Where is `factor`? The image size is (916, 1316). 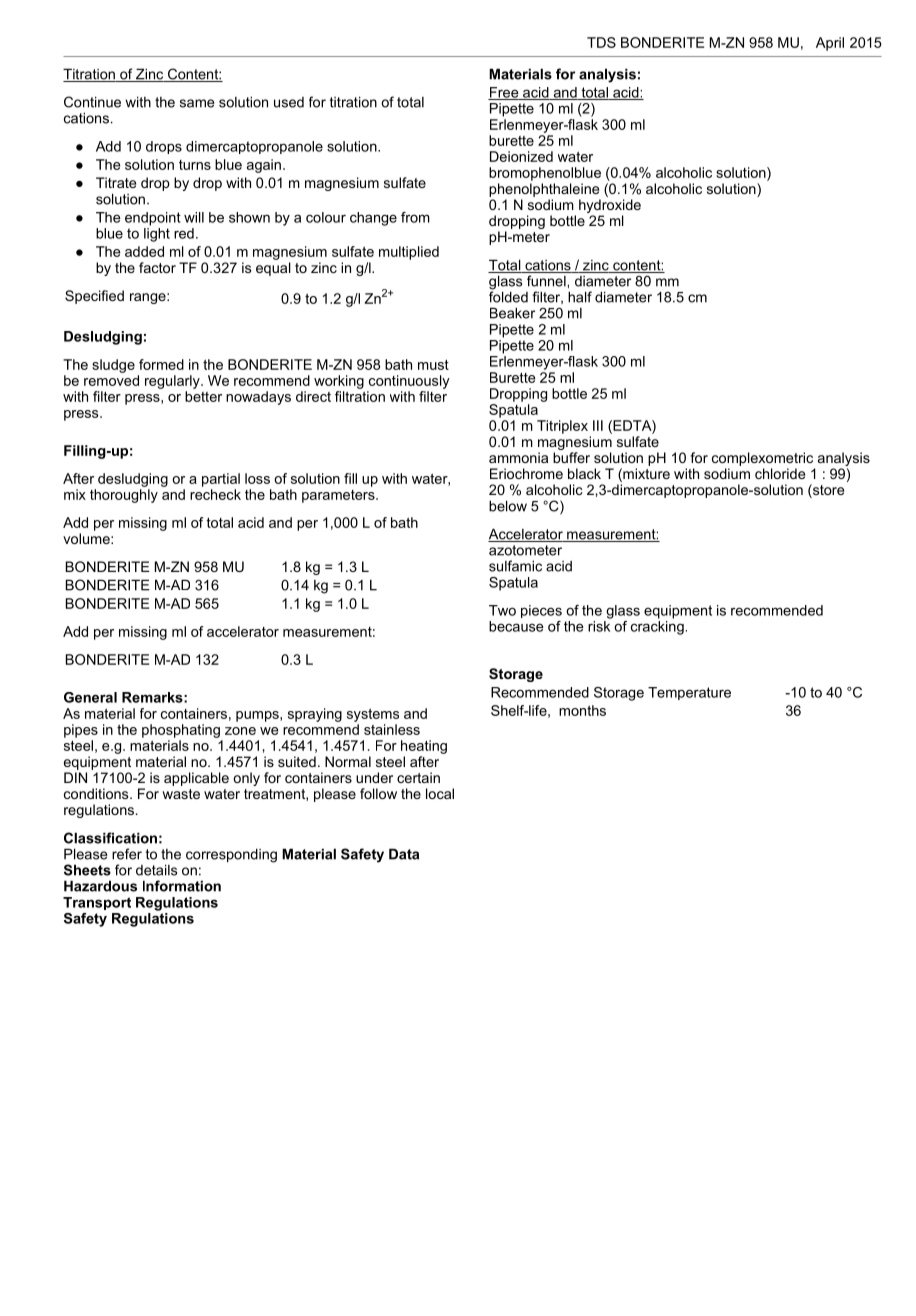
factor is located at coordinates (157, 267).
